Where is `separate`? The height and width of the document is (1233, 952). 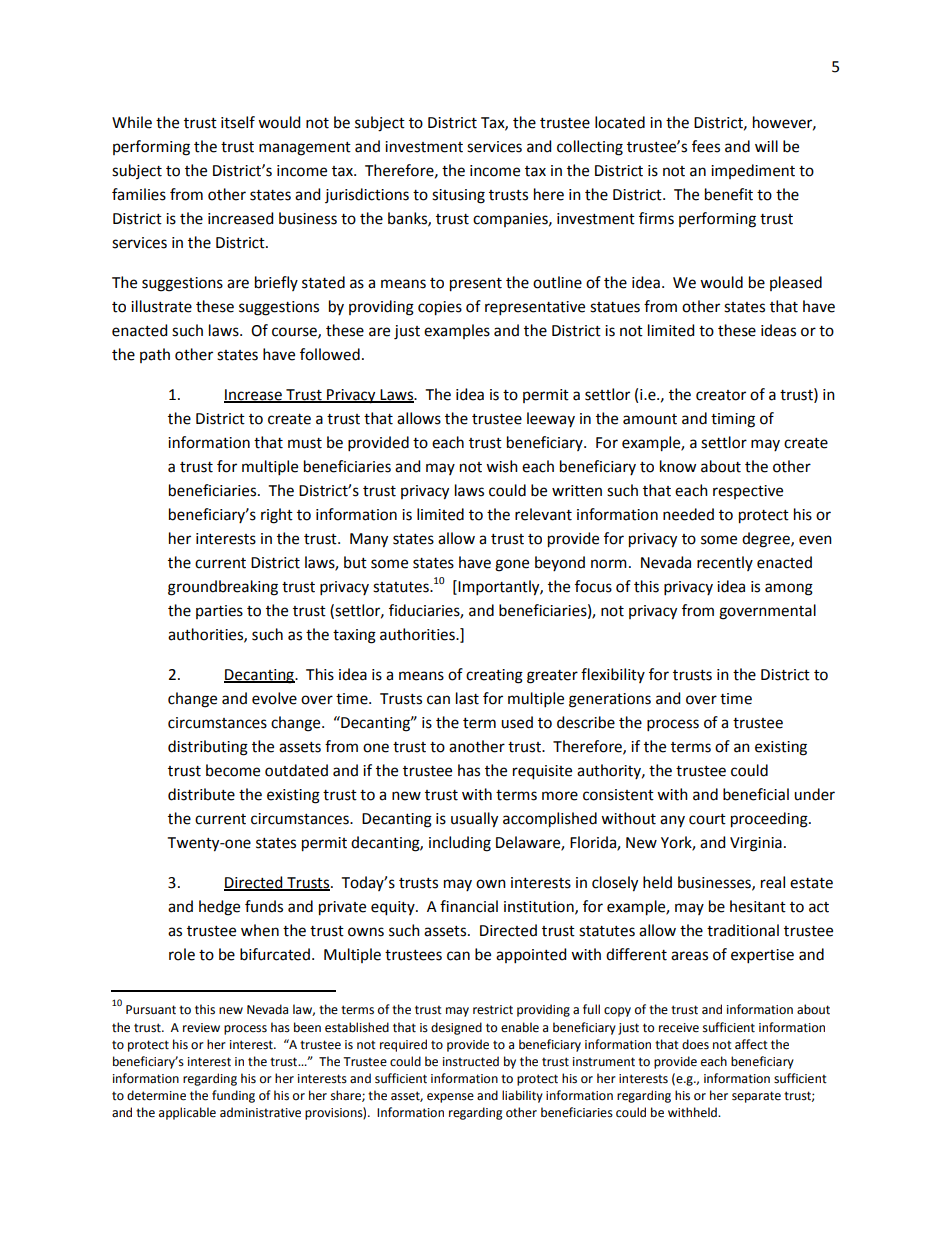 separate is located at coordinates (756, 1097).
